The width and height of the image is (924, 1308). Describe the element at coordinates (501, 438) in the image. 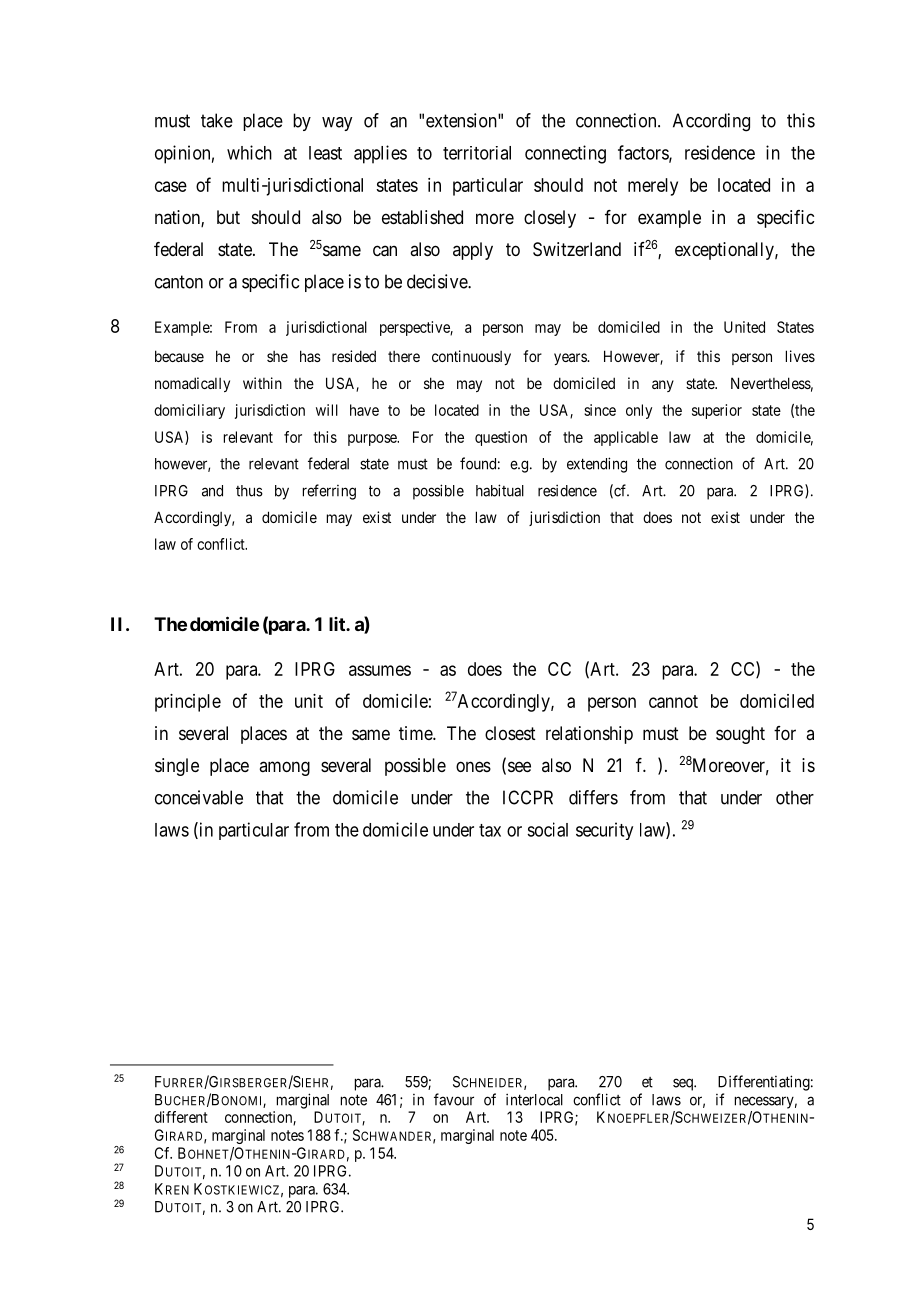

I see `question` at that location.
